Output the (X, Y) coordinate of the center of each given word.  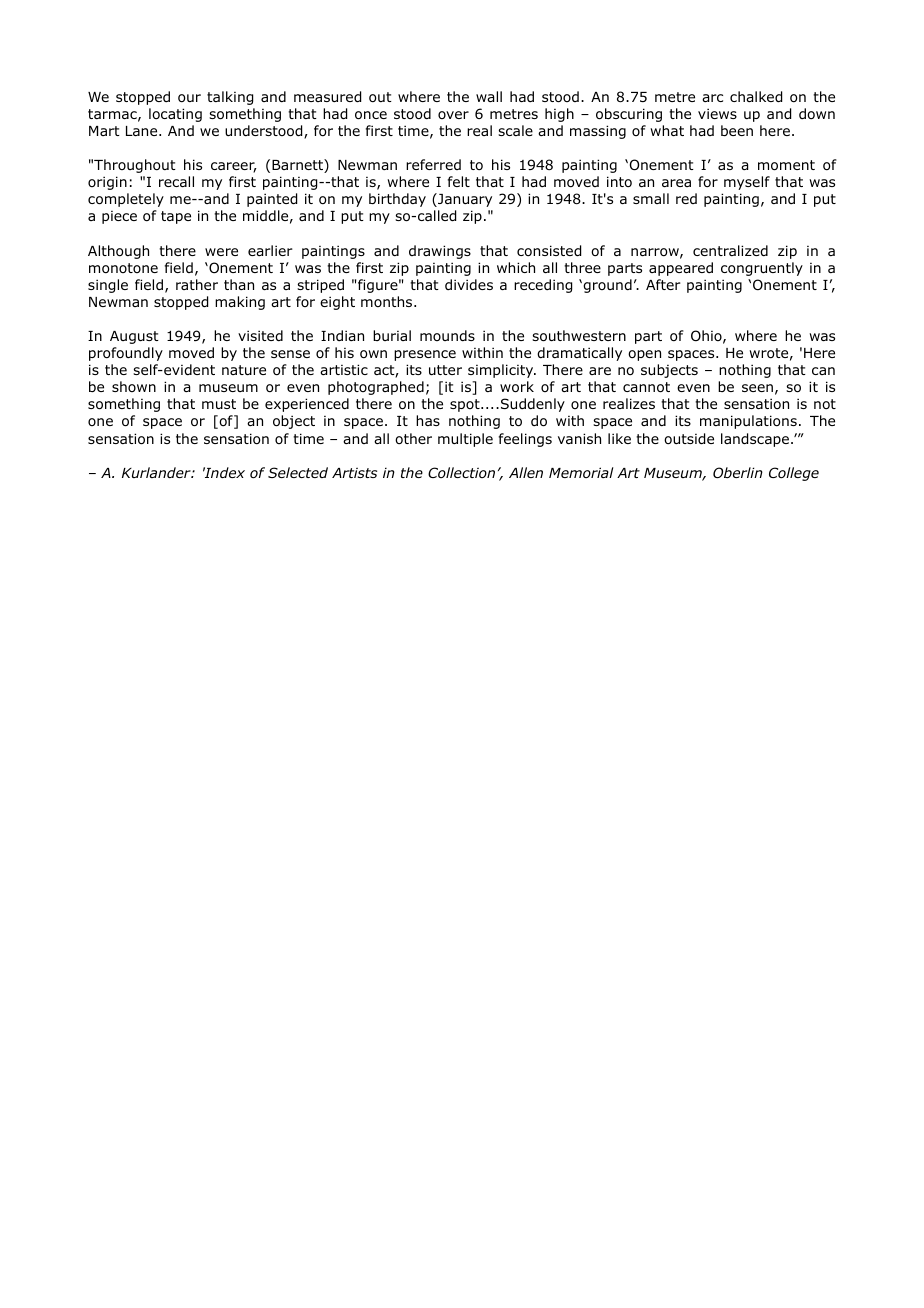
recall (176, 181)
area (676, 183)
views (717, 113)
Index (224, 472)
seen (757, 388)
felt (459, 181)
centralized (730, 250)
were (221, 252)
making (240, 303)
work (517, 387)
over (453, 115)
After (663, 284)
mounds (447, 335)
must (219, 404)
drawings (440, 252)
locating (175, 115)
